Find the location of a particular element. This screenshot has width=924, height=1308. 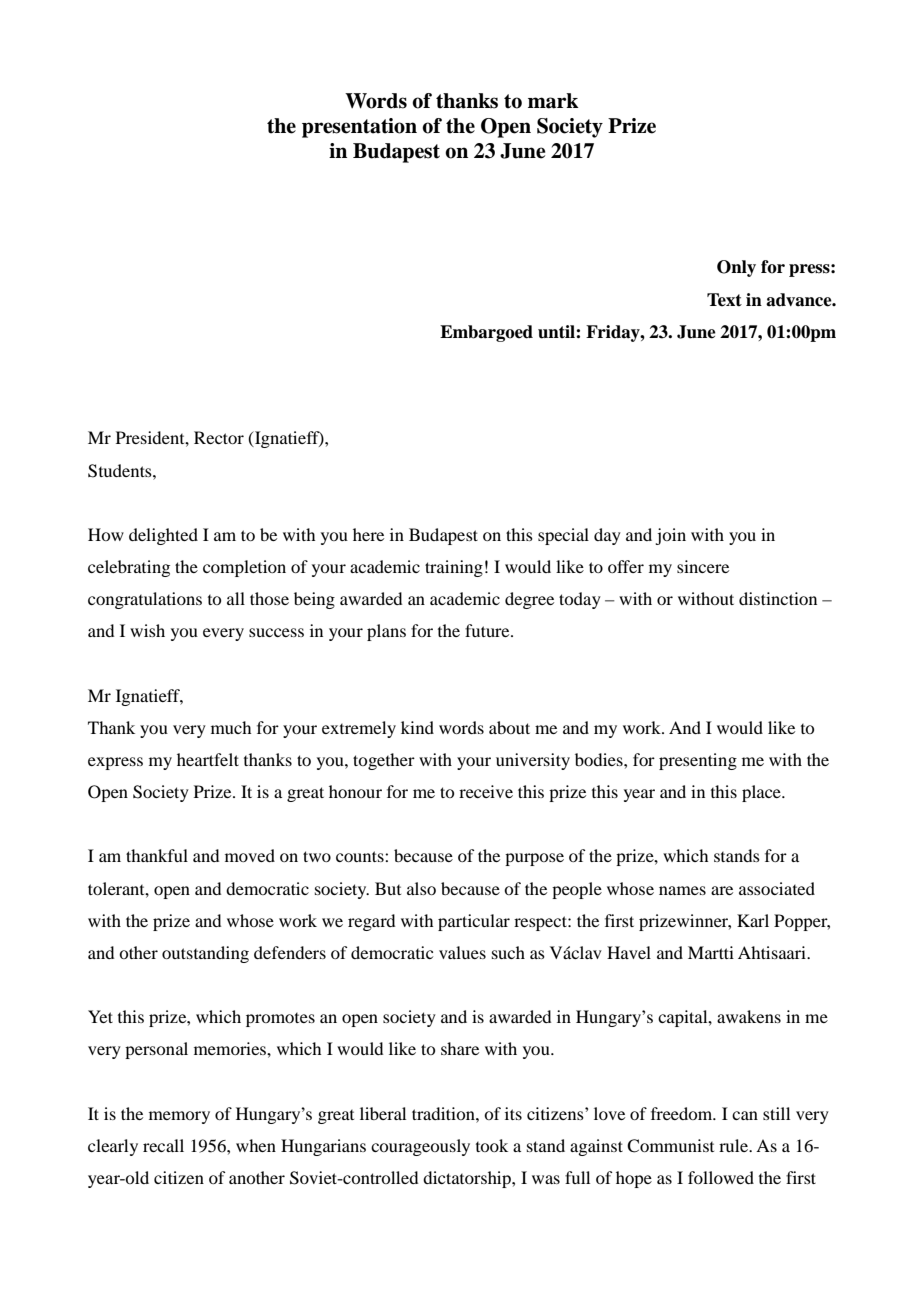

Only is located at coordinates (736, 268).
